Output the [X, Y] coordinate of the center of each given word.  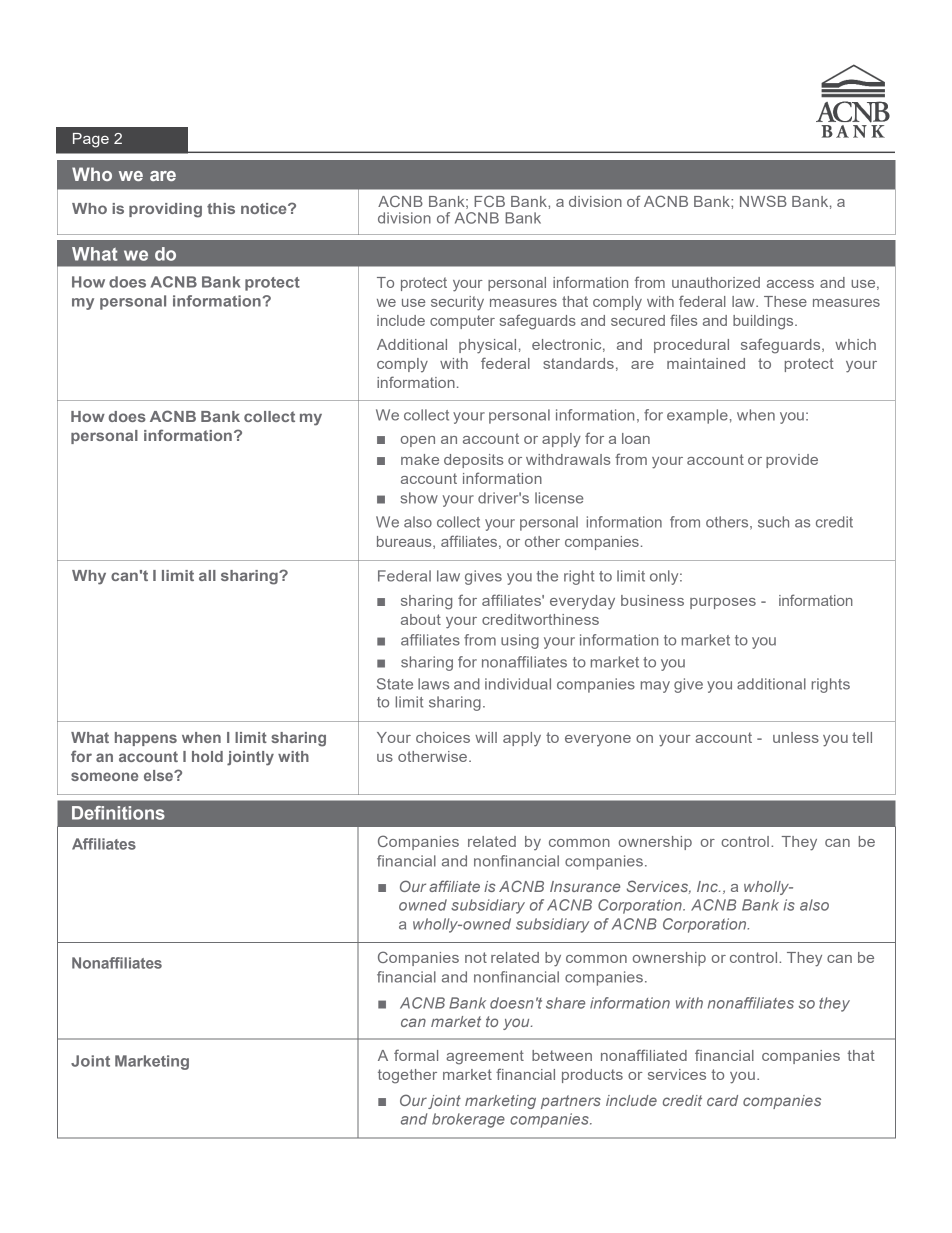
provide [792, 461]
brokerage [468, 1120]
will [486, 737]
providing [165, 210]
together [407, 1076]
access [790, 284]
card [722, 1100]
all [207, 575]
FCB [489, 201]
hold [207, 756]
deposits [473, 461]
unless [796, 737]
